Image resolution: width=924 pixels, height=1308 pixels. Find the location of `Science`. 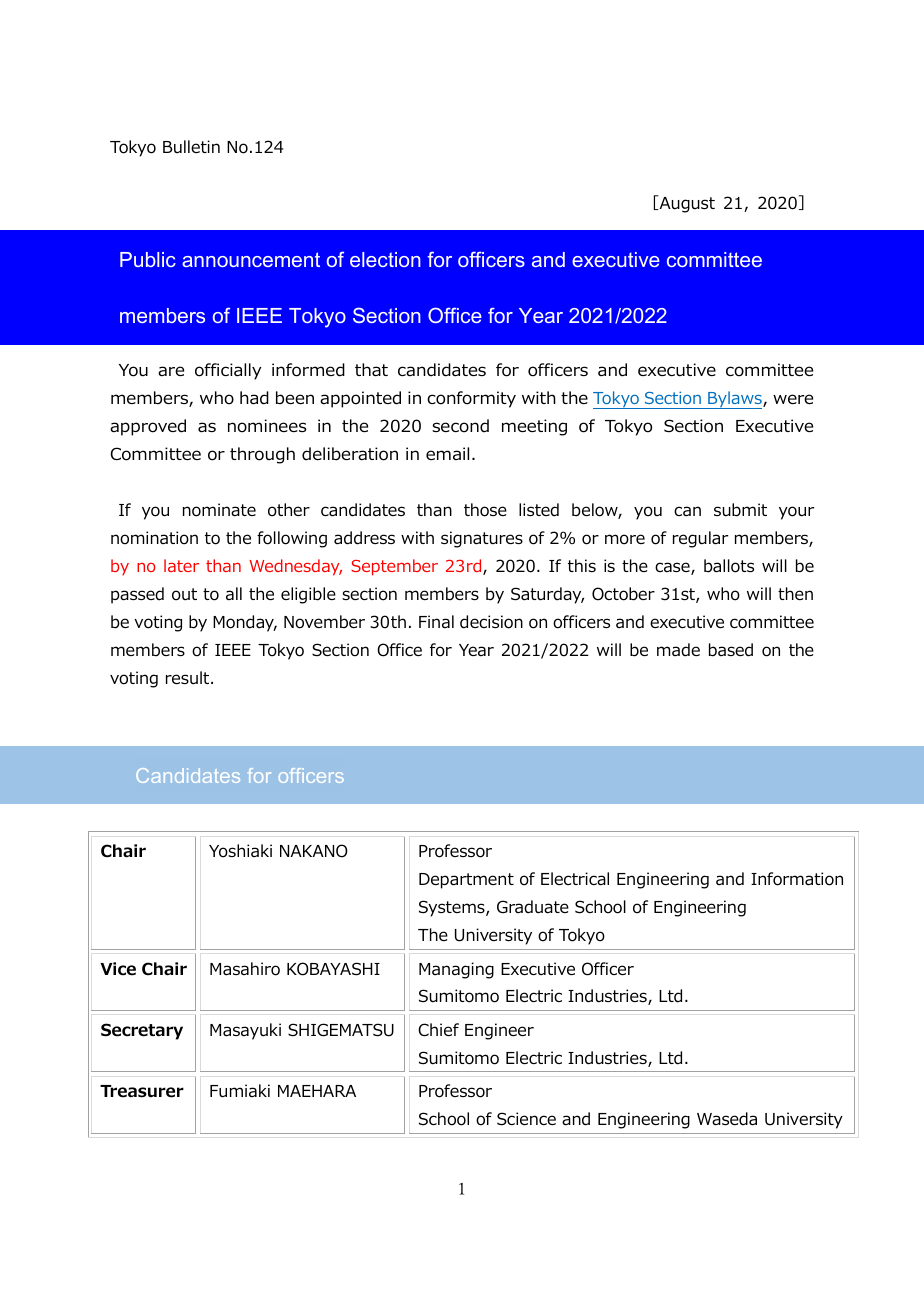

Science is located at coordinates (526, 1119).
